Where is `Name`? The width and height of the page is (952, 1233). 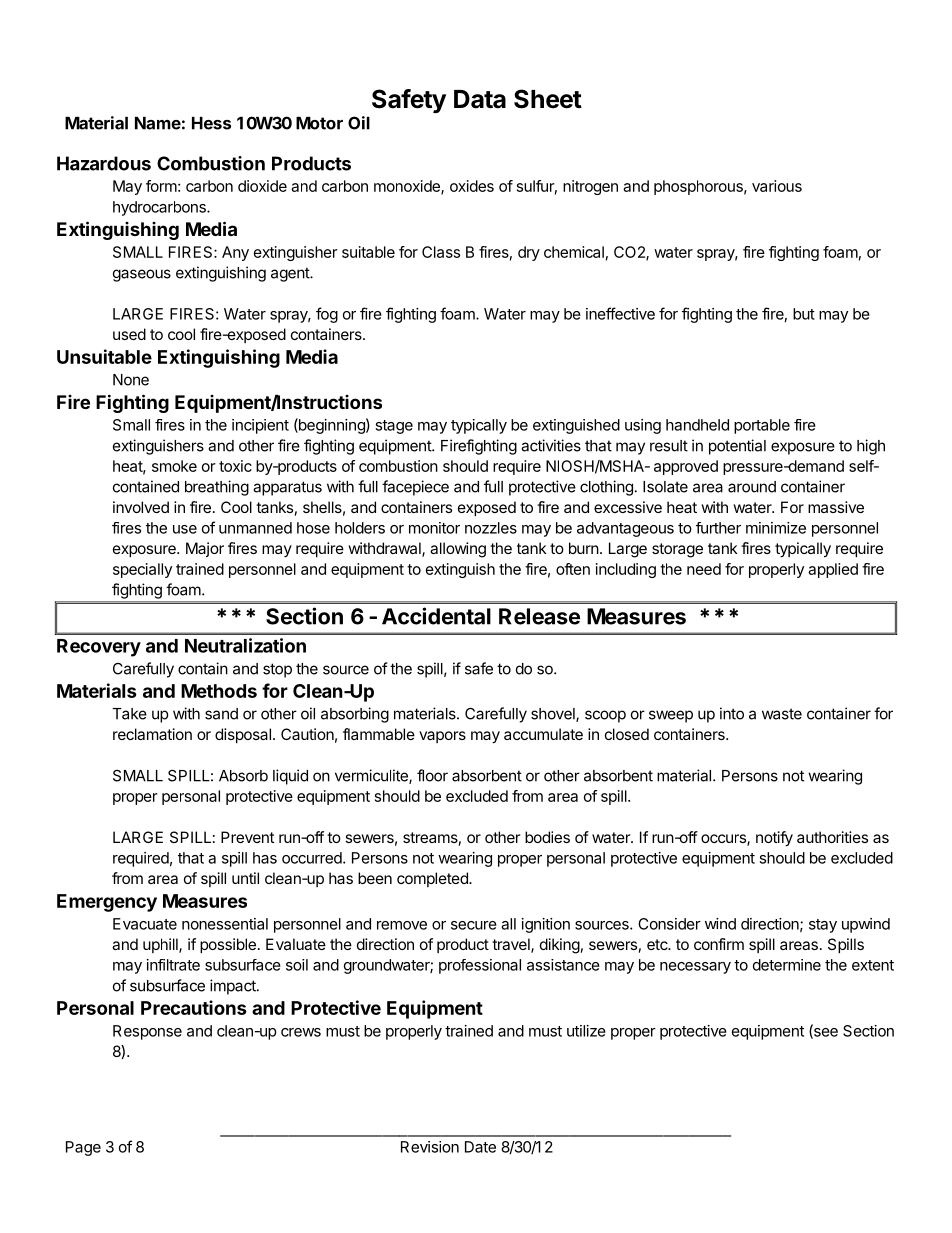
Name is located at coordinates (158, 123).
